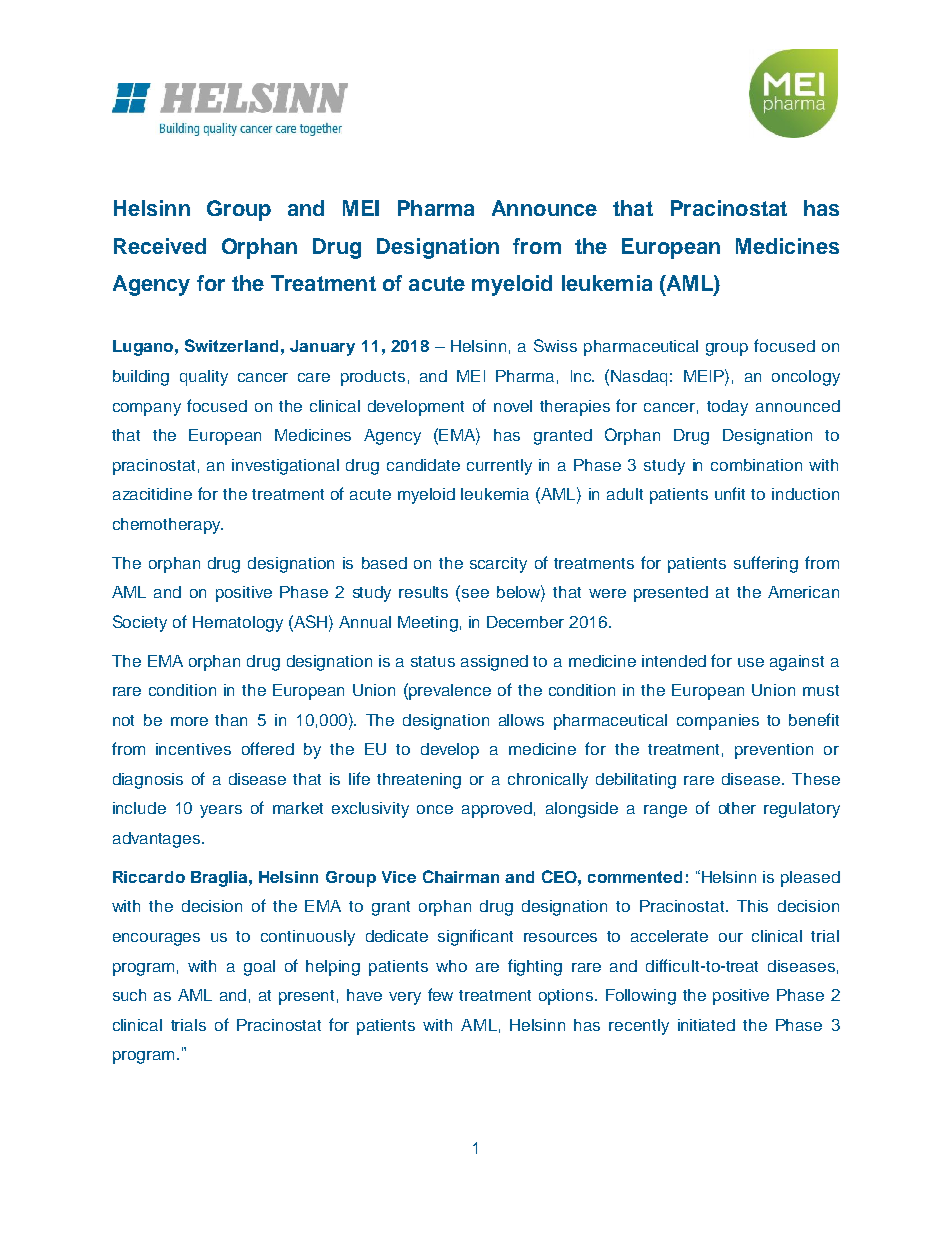 Image resolution: width=952 pixels, height=1233 pixels. What do you see at coordinates (160, 246) in the screenshot?
I see `Received` at bounding box center [160, 246].
